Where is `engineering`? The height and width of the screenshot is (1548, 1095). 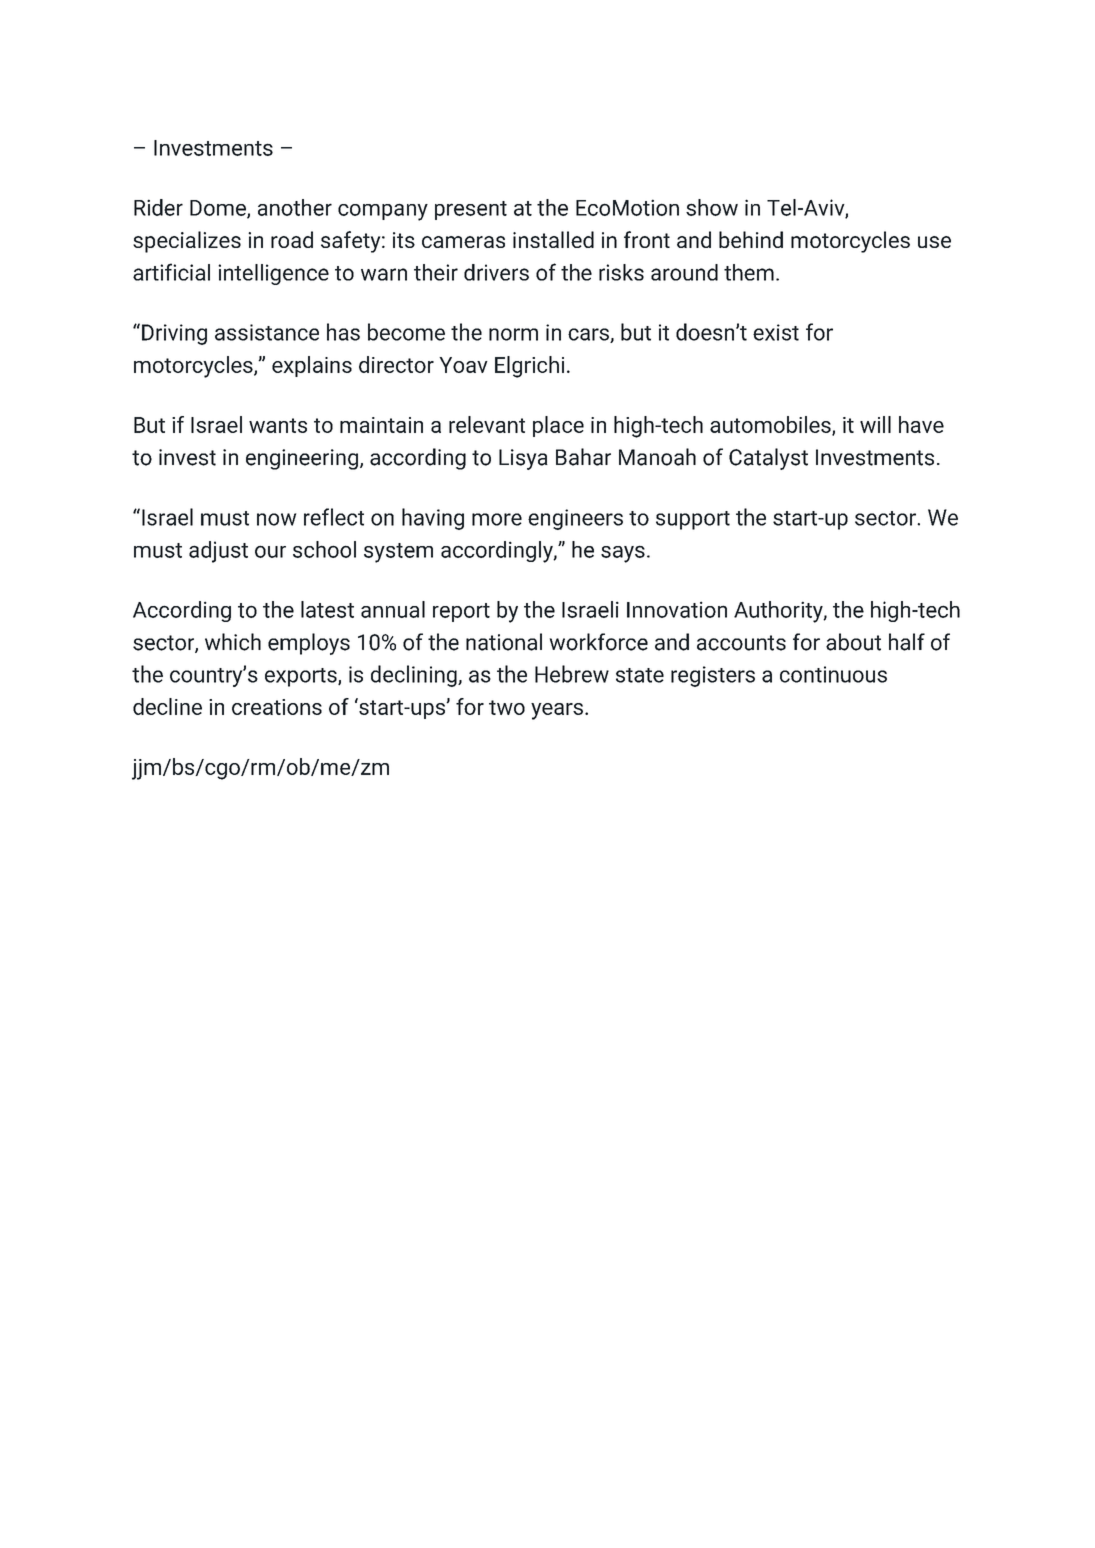
engineering is located at coordinates (303, 459).
